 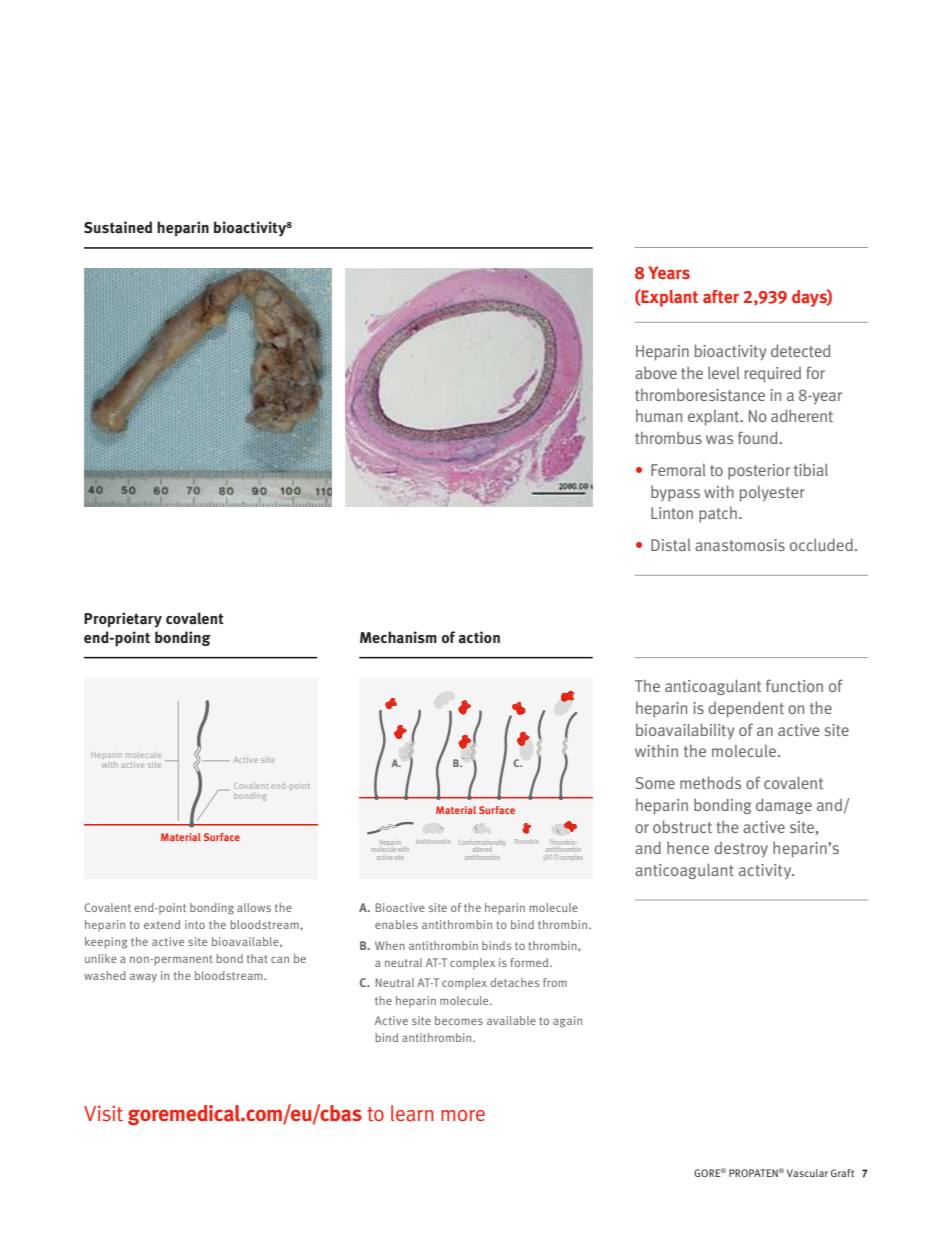 I want to click on dependent, so click(x=746, y=709).
